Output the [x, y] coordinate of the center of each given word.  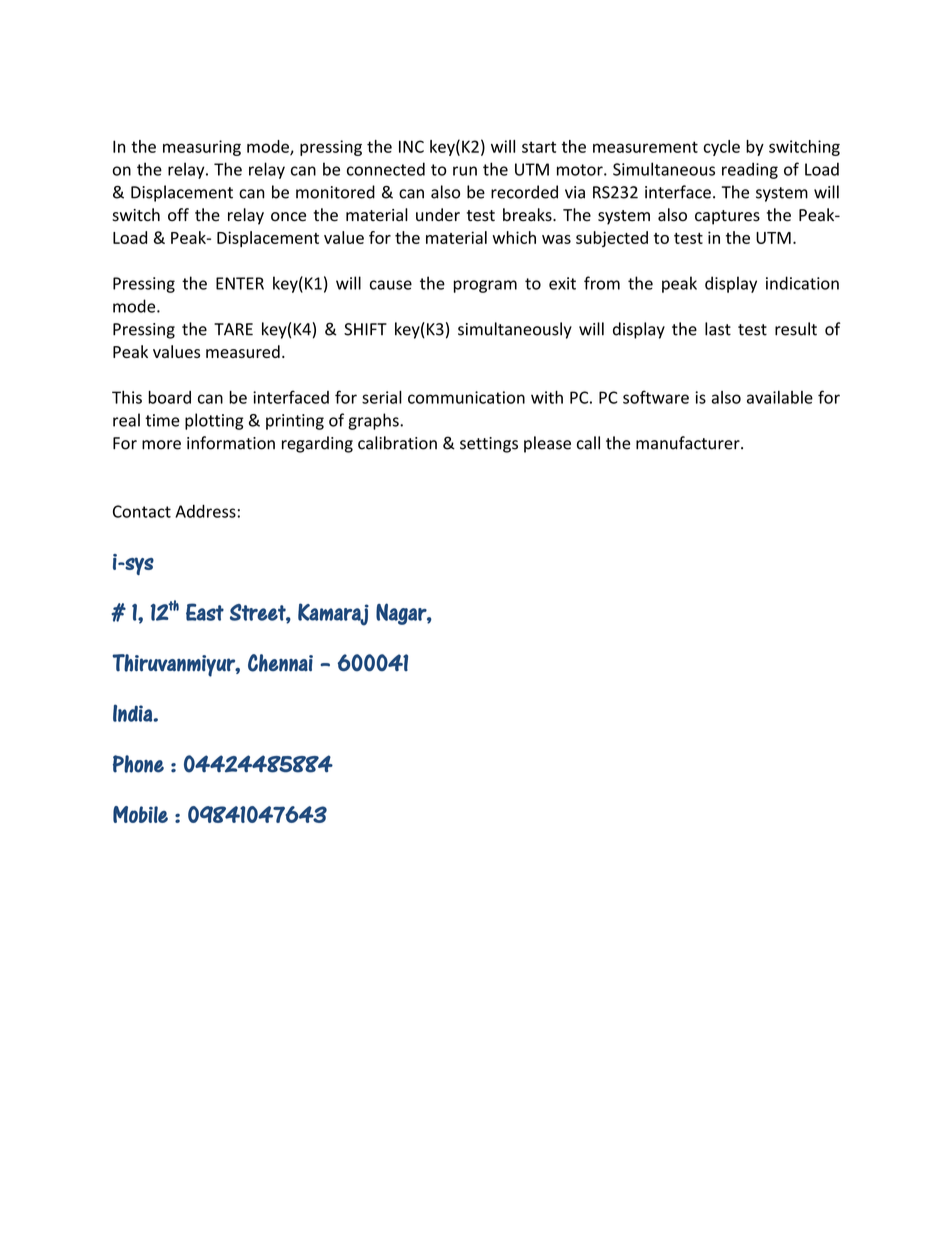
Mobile [140, 814]
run [465, 171]
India [132, 713]
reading [750, 170]
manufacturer [689, 443]
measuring [202, 148]
